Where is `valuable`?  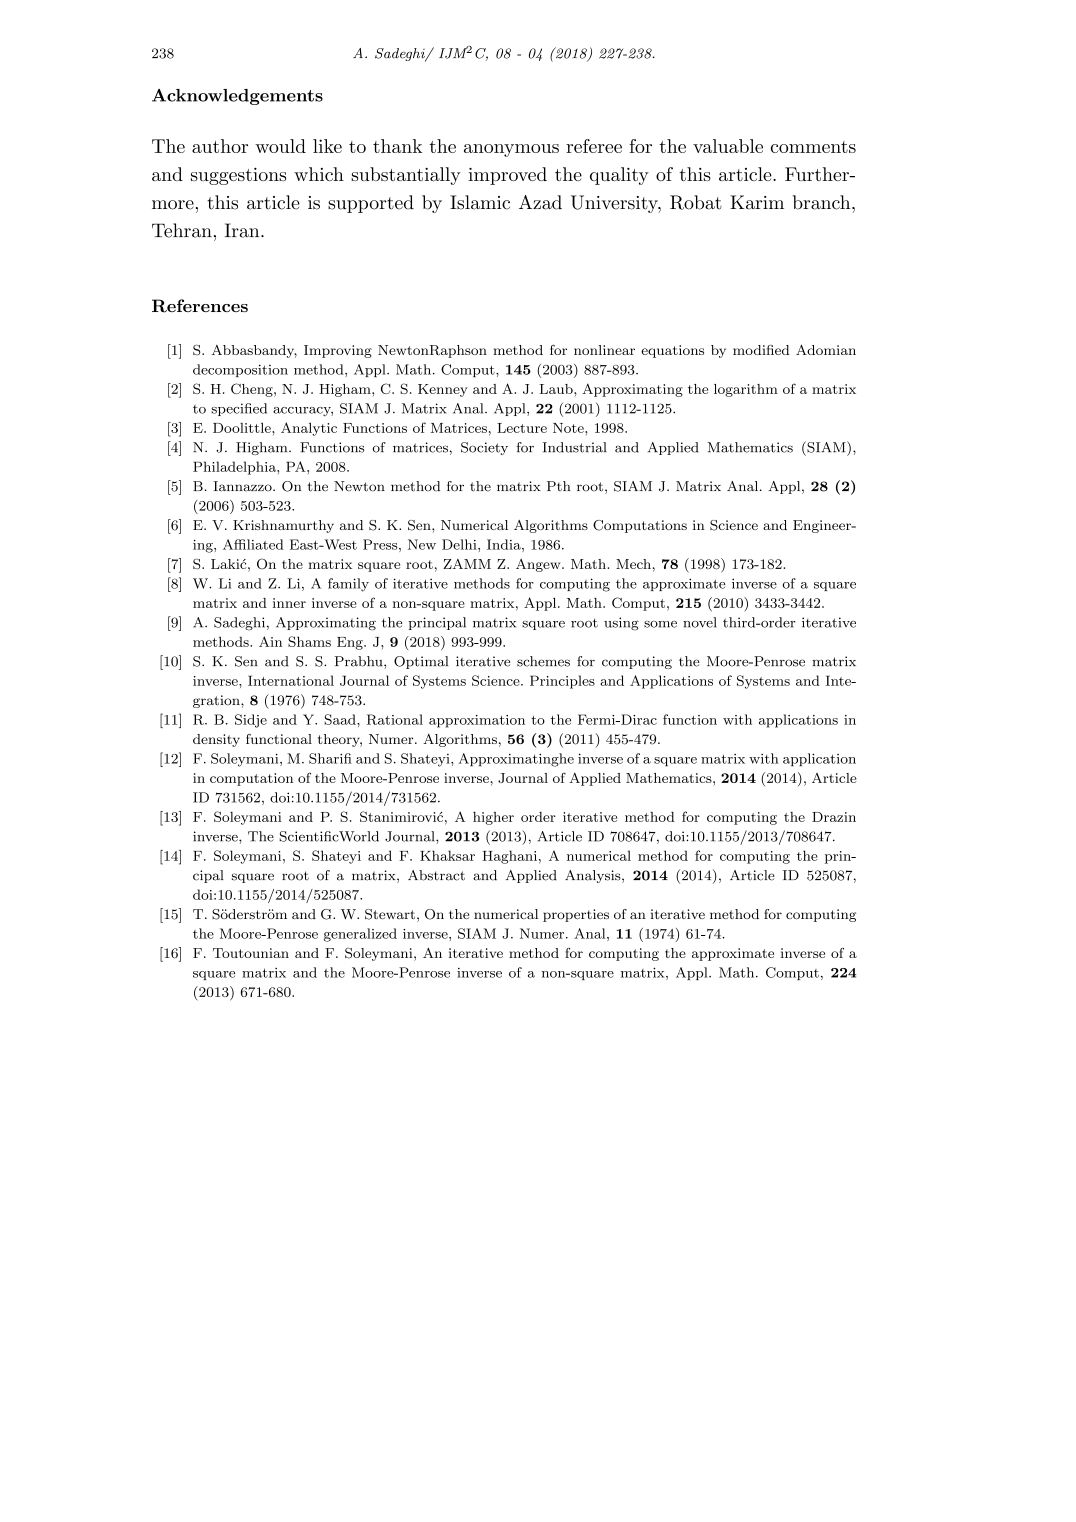 valuable is located at coordinates (728, 146).
